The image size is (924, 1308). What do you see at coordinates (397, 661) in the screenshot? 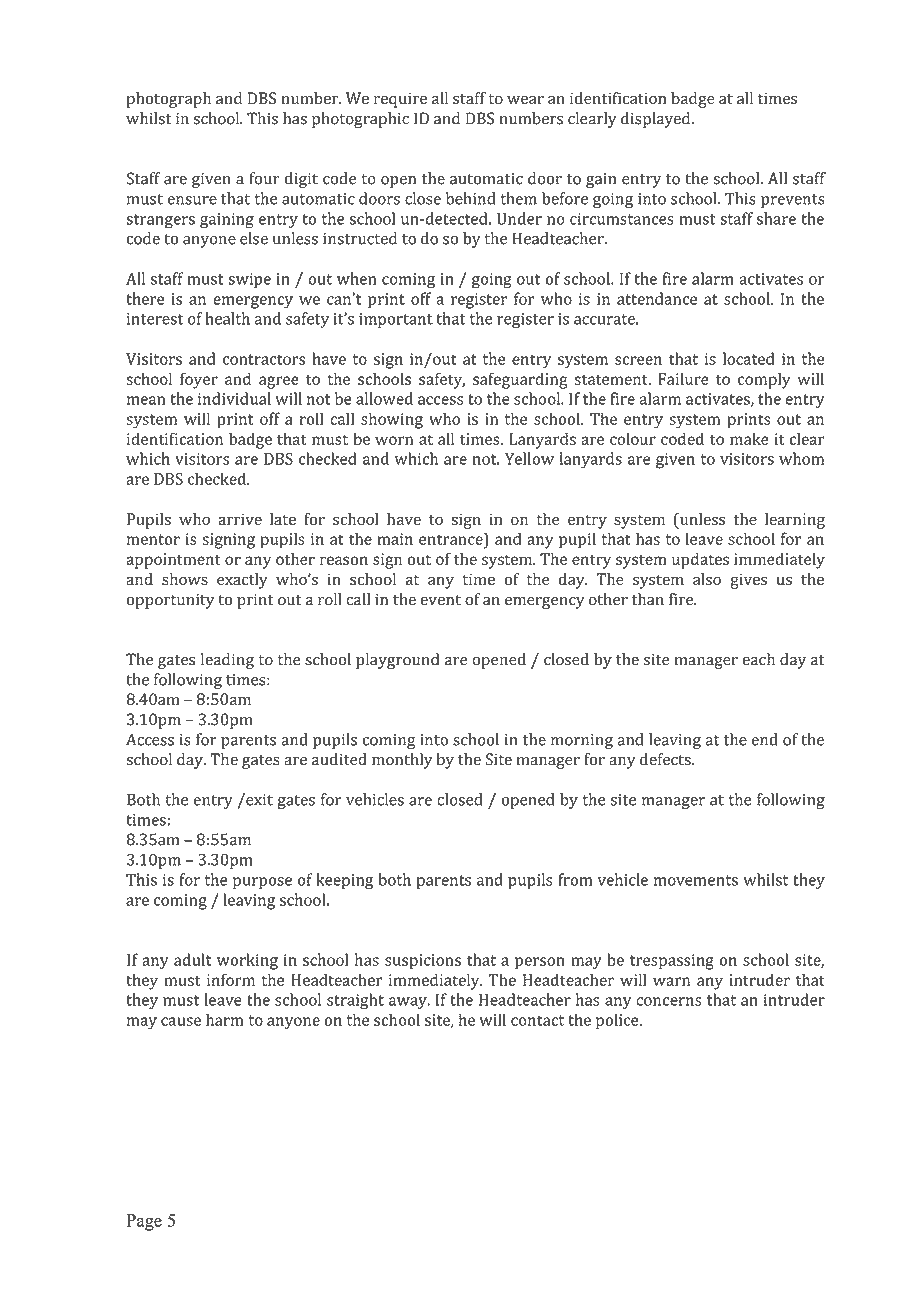
I see `playground` at bounding box center [397, 661].
